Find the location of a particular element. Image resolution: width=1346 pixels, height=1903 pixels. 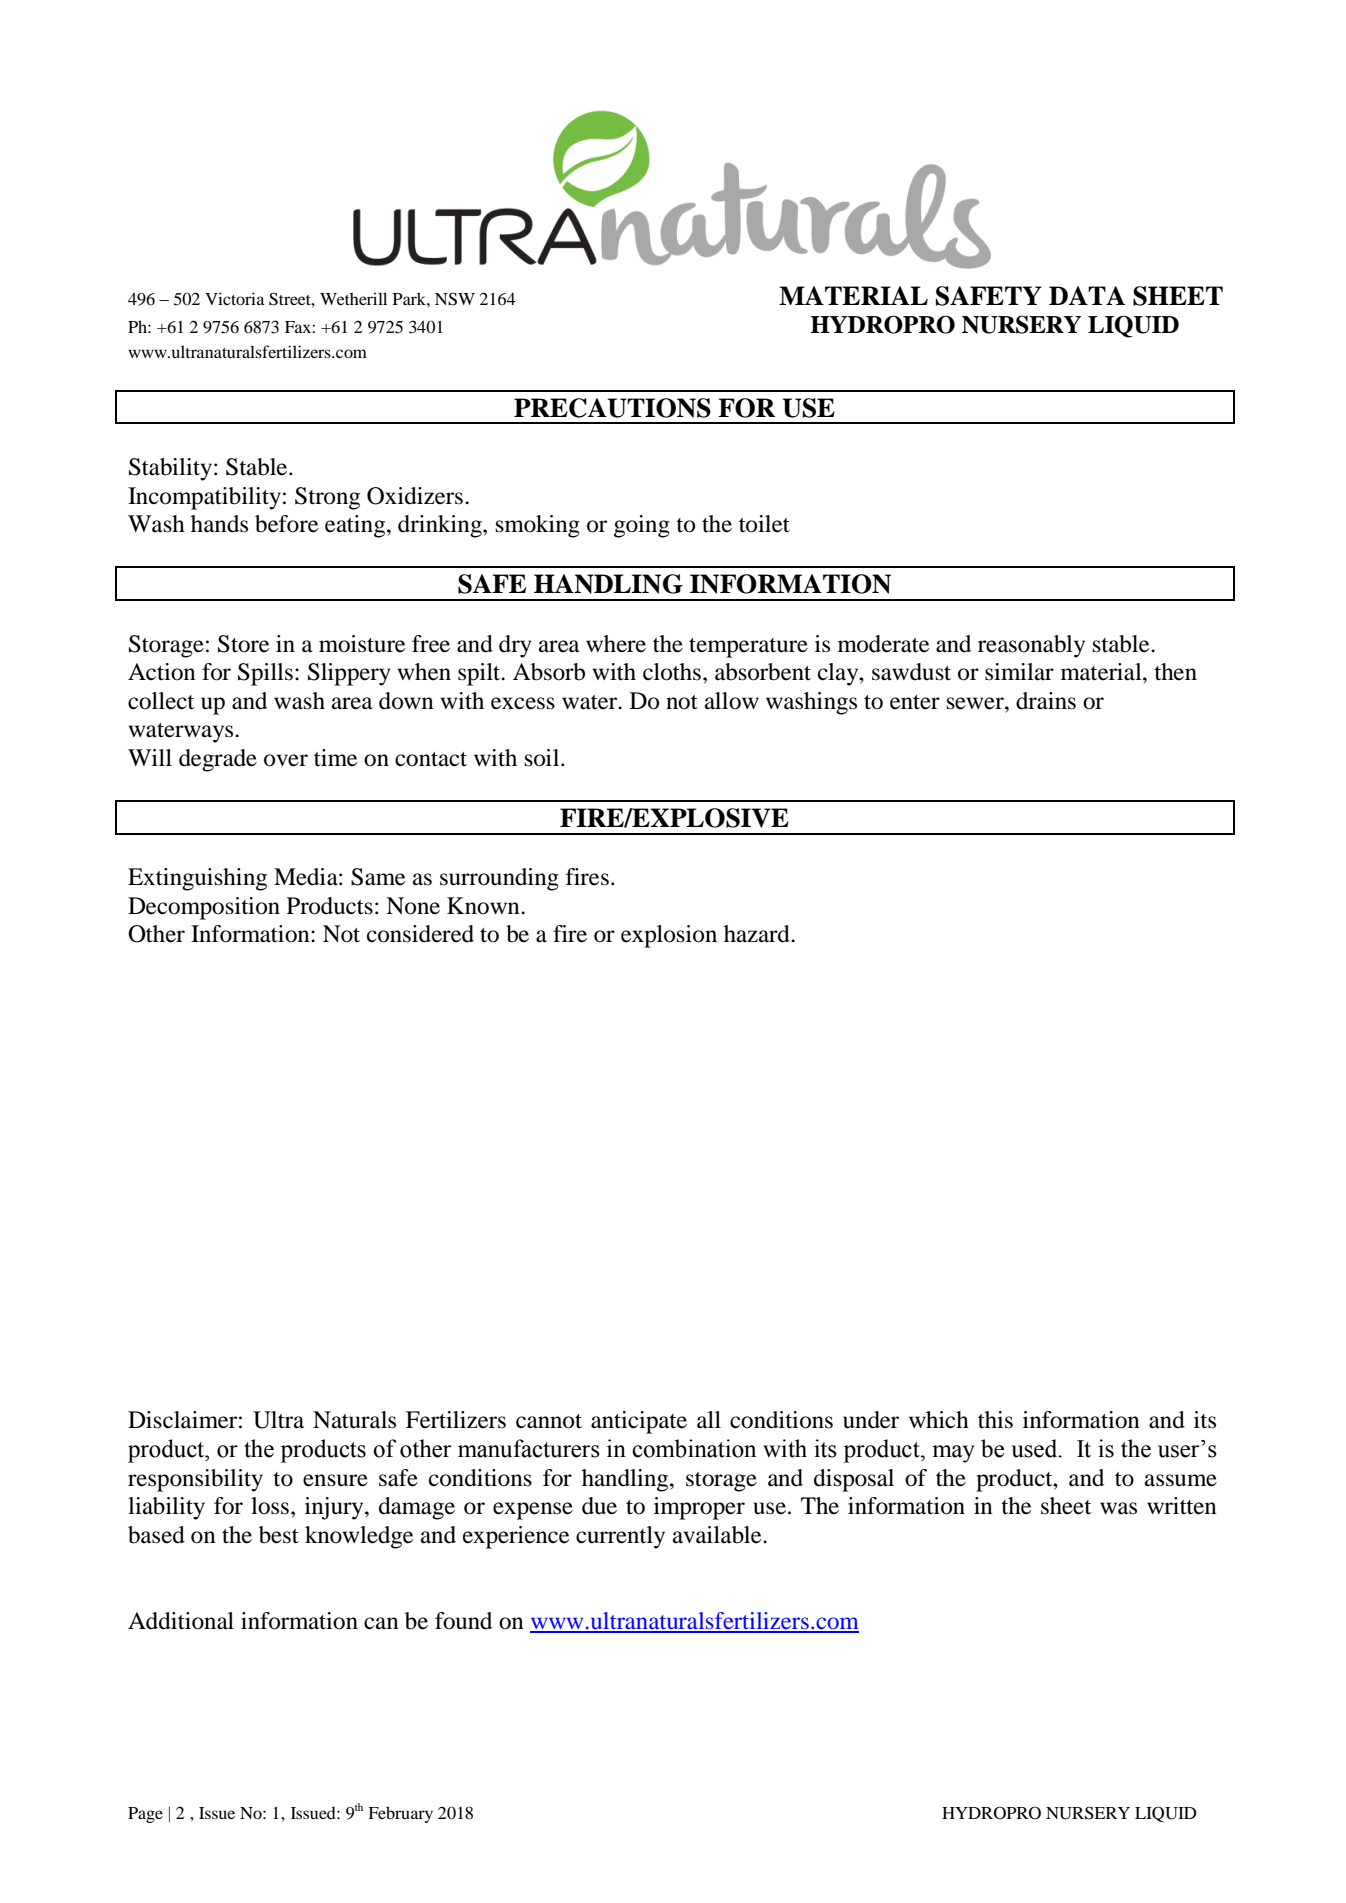

PRECAUTIONS is located at coordinates (612, 408).
